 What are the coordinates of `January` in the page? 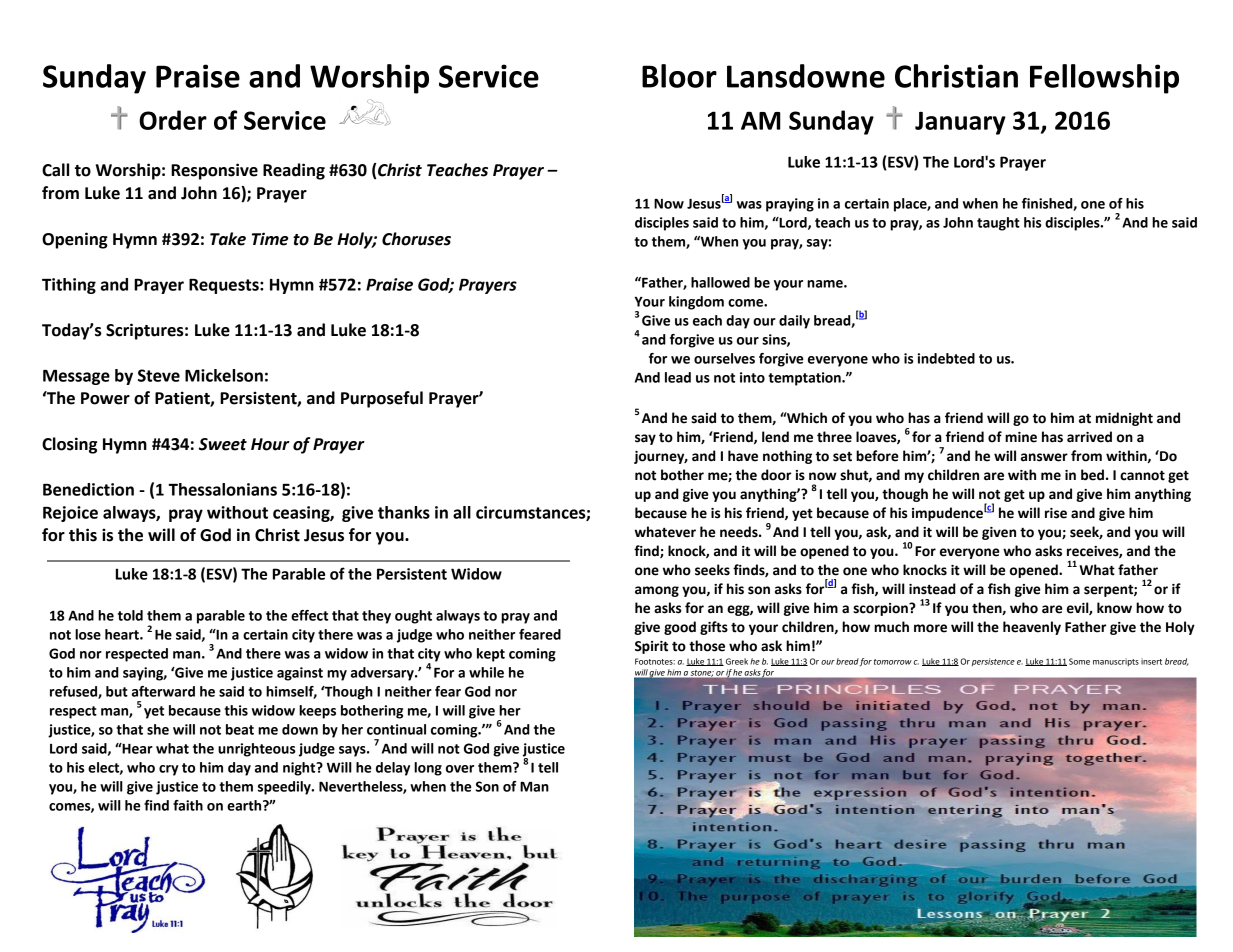 It's located at (960, 123).
